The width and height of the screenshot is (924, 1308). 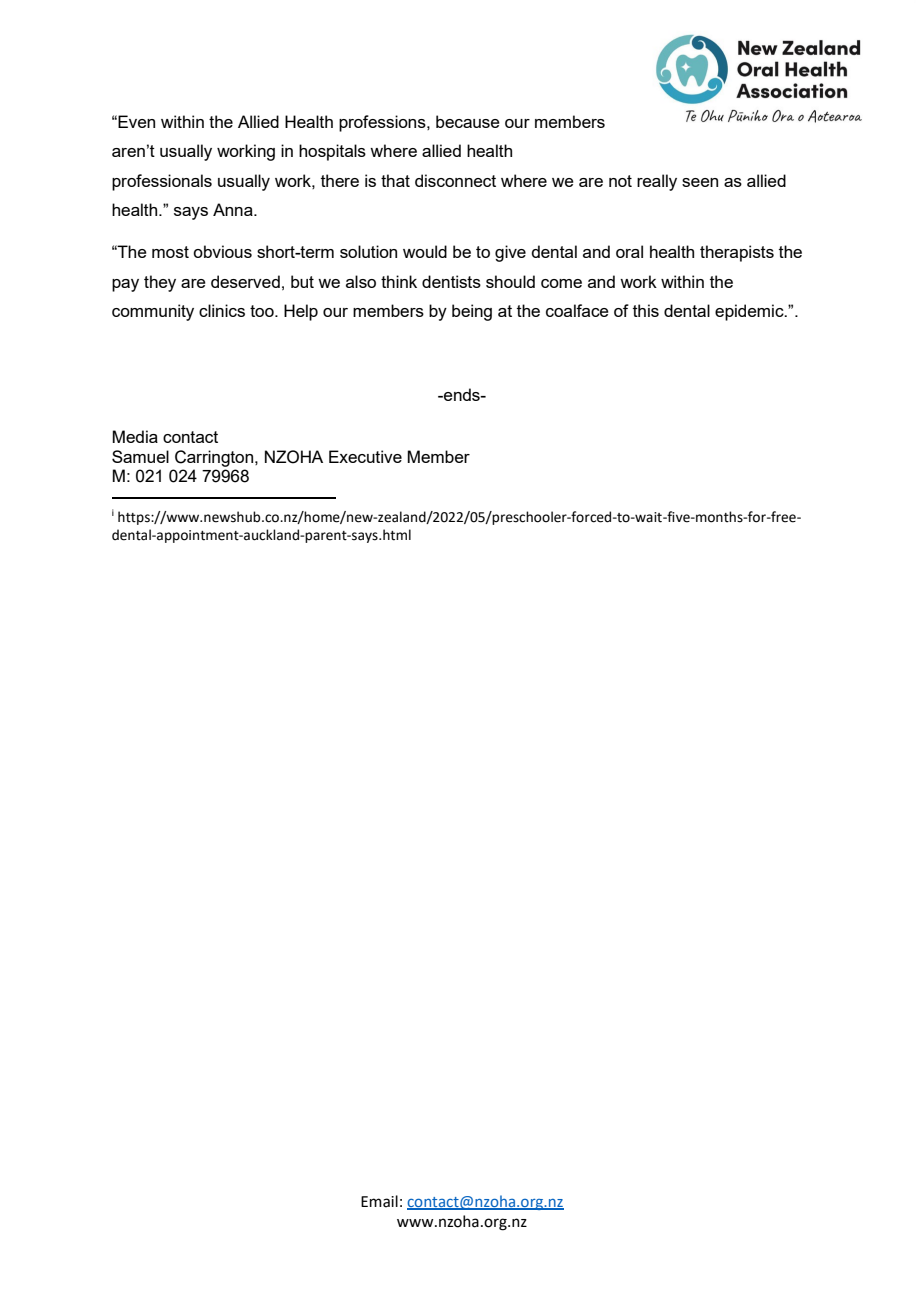 I want to click on Samuel, so click(x=140, y=456).
